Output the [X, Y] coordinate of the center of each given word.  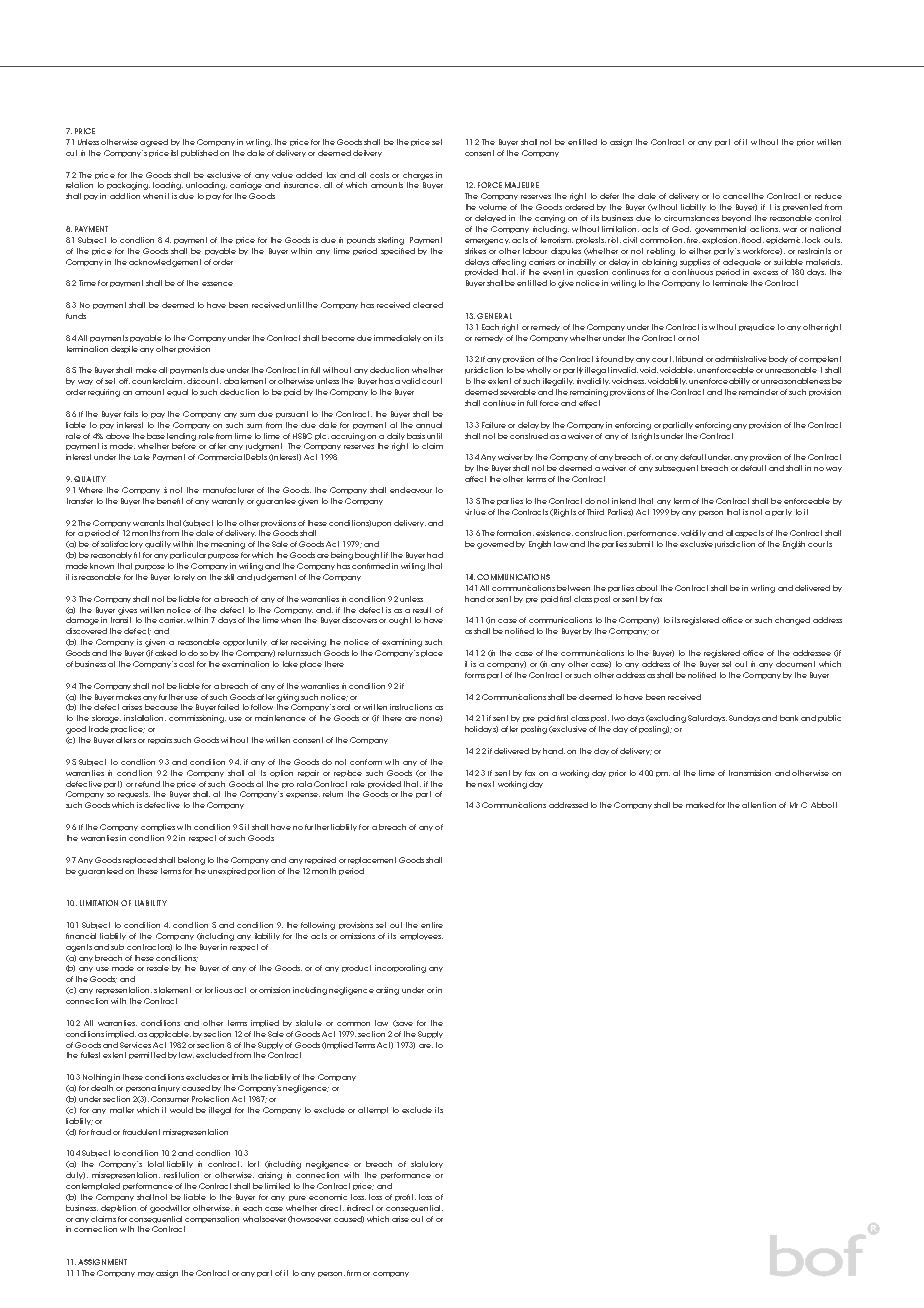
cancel [736, 196]
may [146, 1274]
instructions [411, 707]
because [161, 707]
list [174, 153]
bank [789, 718]
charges [418, 176]
